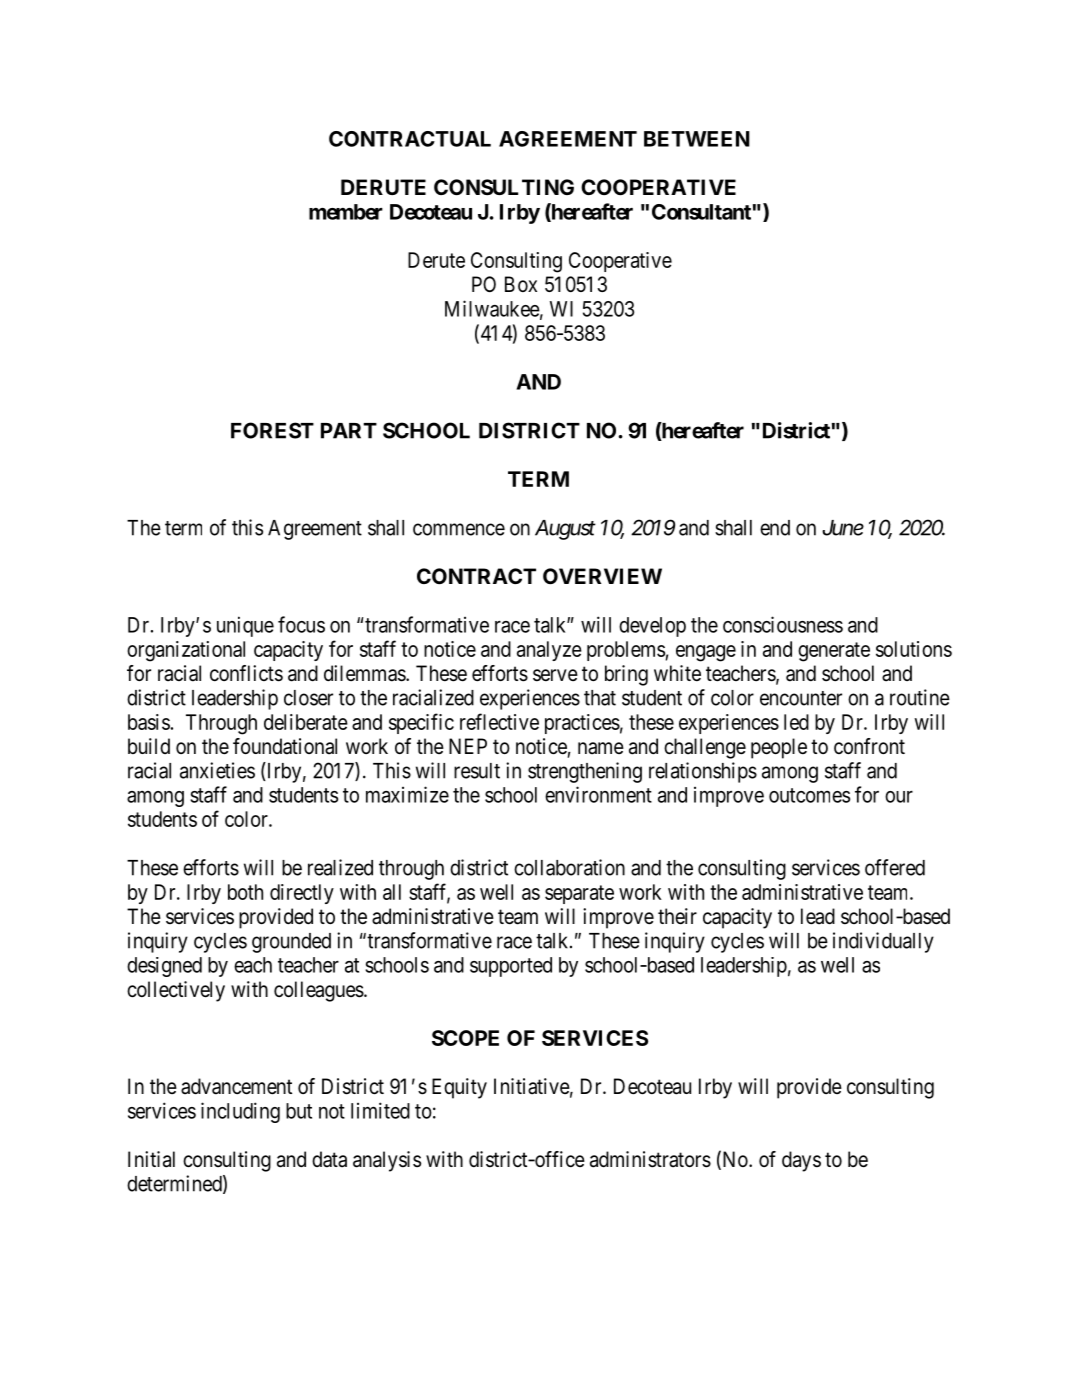  I want to click on unique, so click(245, 626).
